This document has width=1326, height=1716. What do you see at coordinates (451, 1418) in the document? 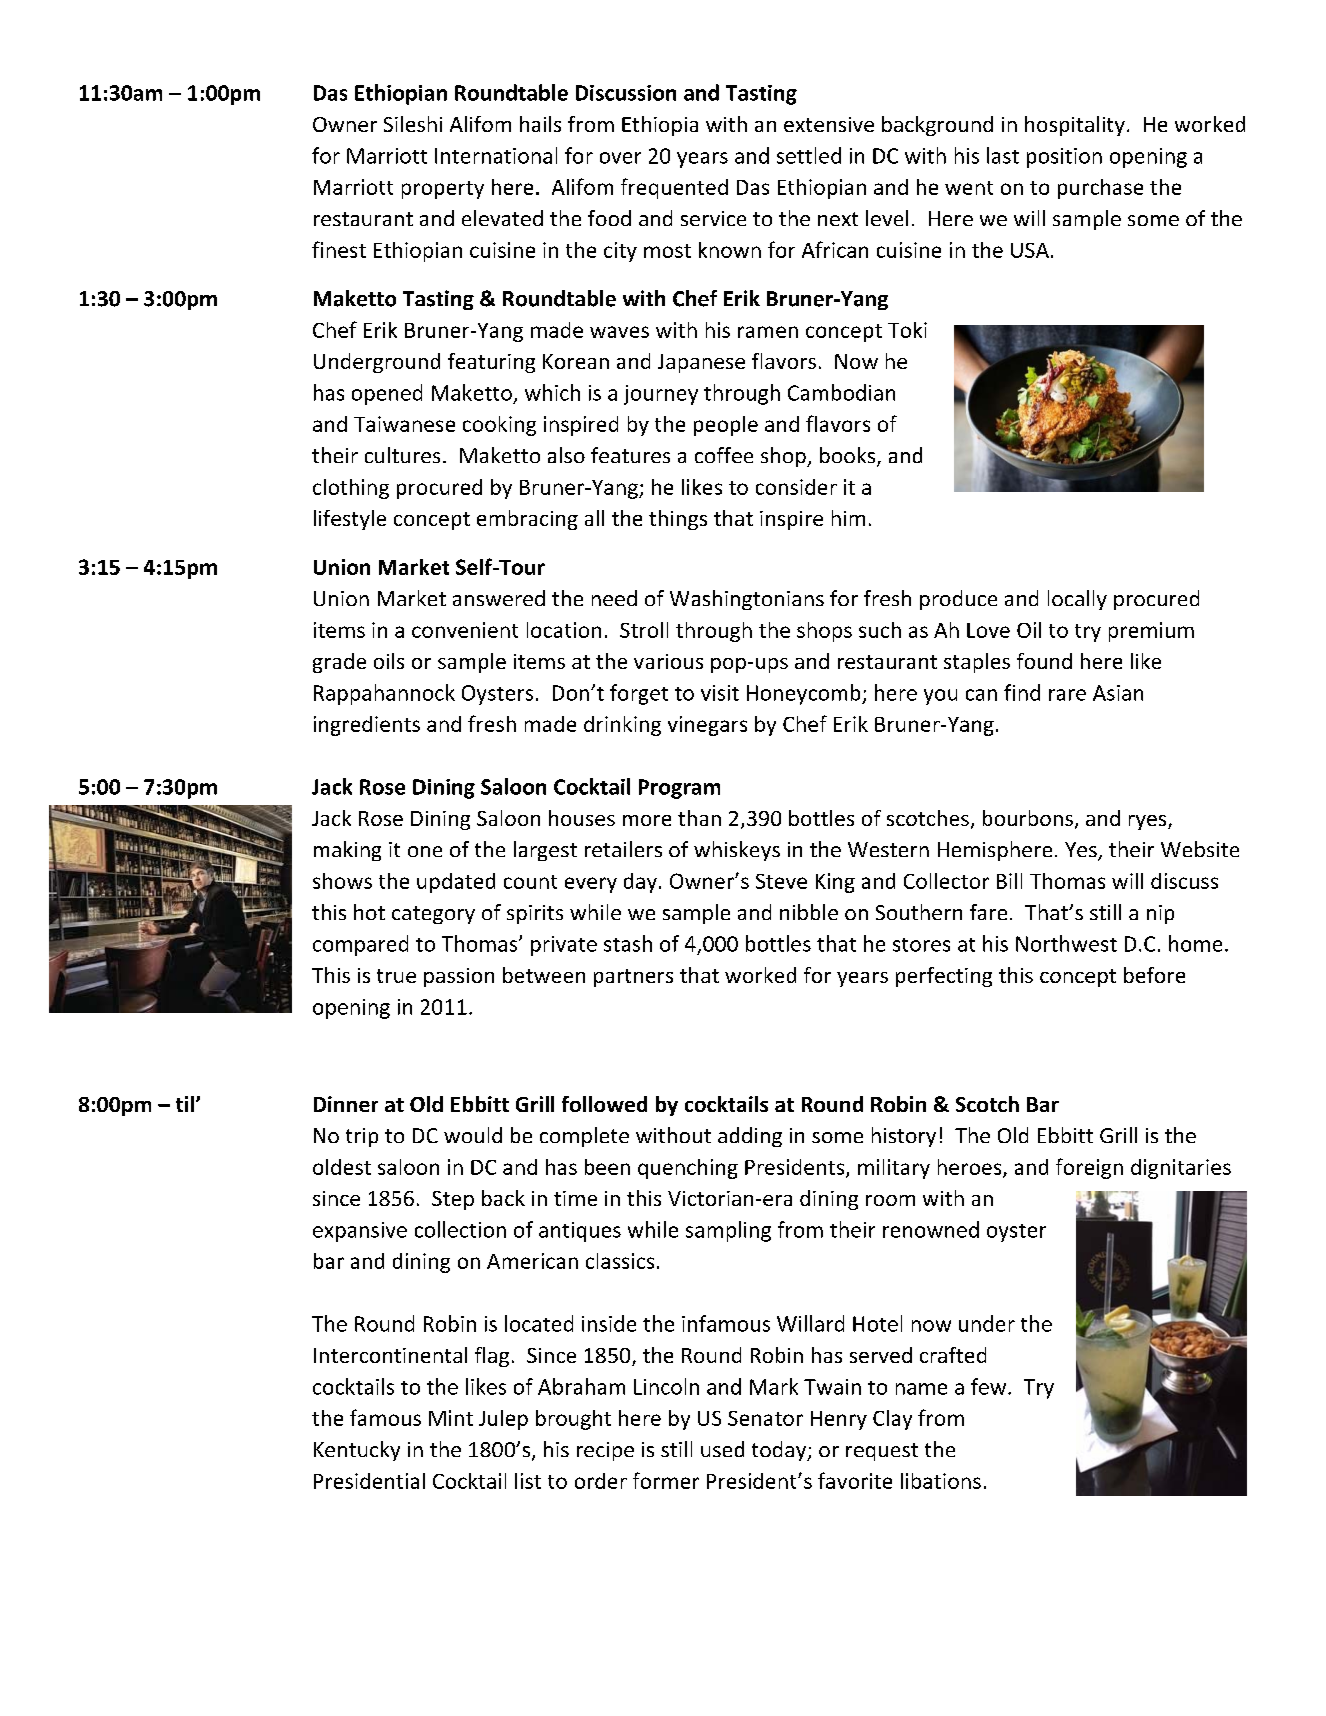
I see `Mint` at bounding box center [451, 1418].
